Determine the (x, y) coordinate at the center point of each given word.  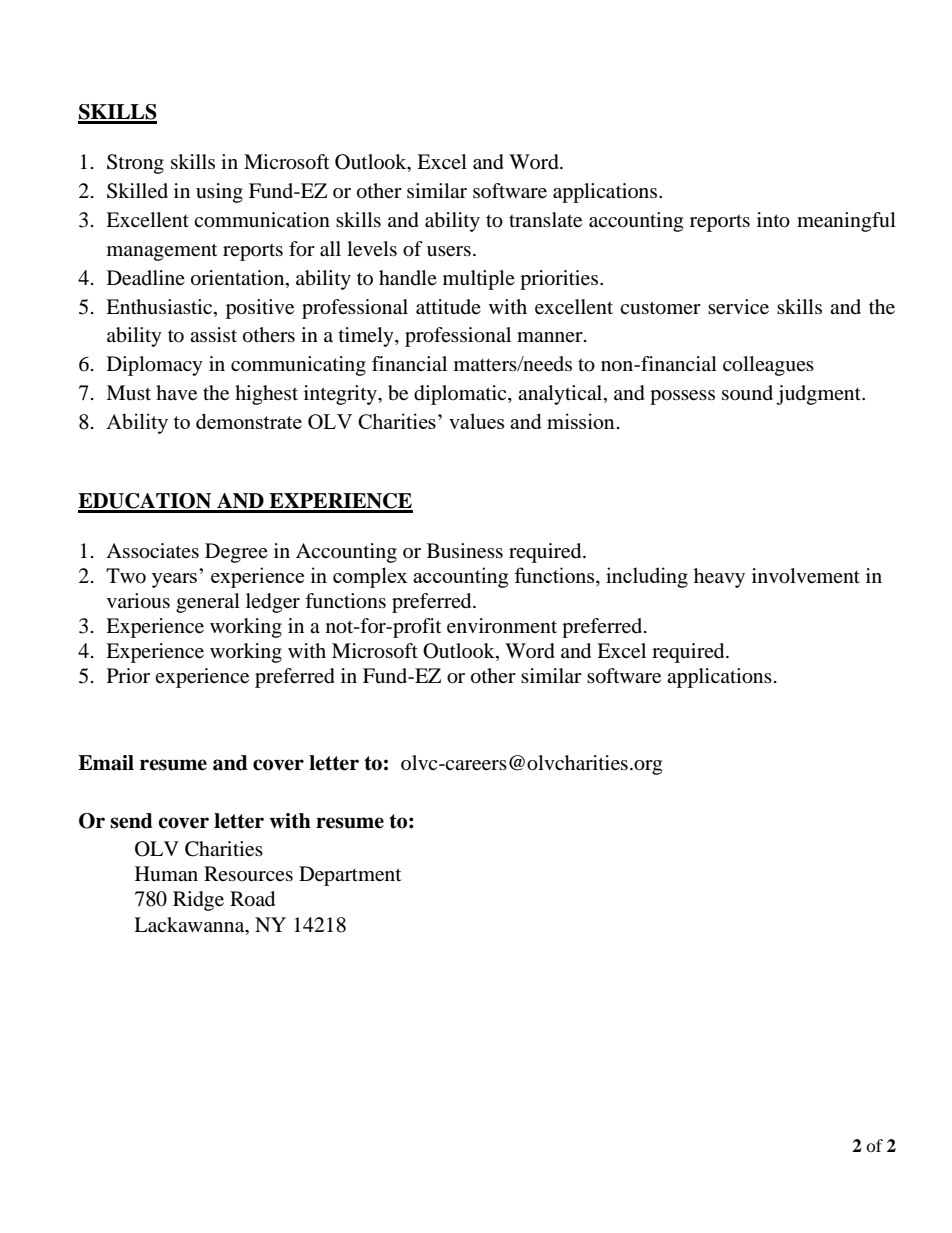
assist (213, 334)
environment (502, 626)
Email (106, 763)
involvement (806, 576)
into (773, 220)
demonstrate (249, 421)
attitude (448, 307)
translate (545, 220)
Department (350, 876)
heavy (719, 578)
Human (166, 873)
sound (747, 393)
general (208, 603)
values (476, 421)
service (738, 307)
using (219, 193)
